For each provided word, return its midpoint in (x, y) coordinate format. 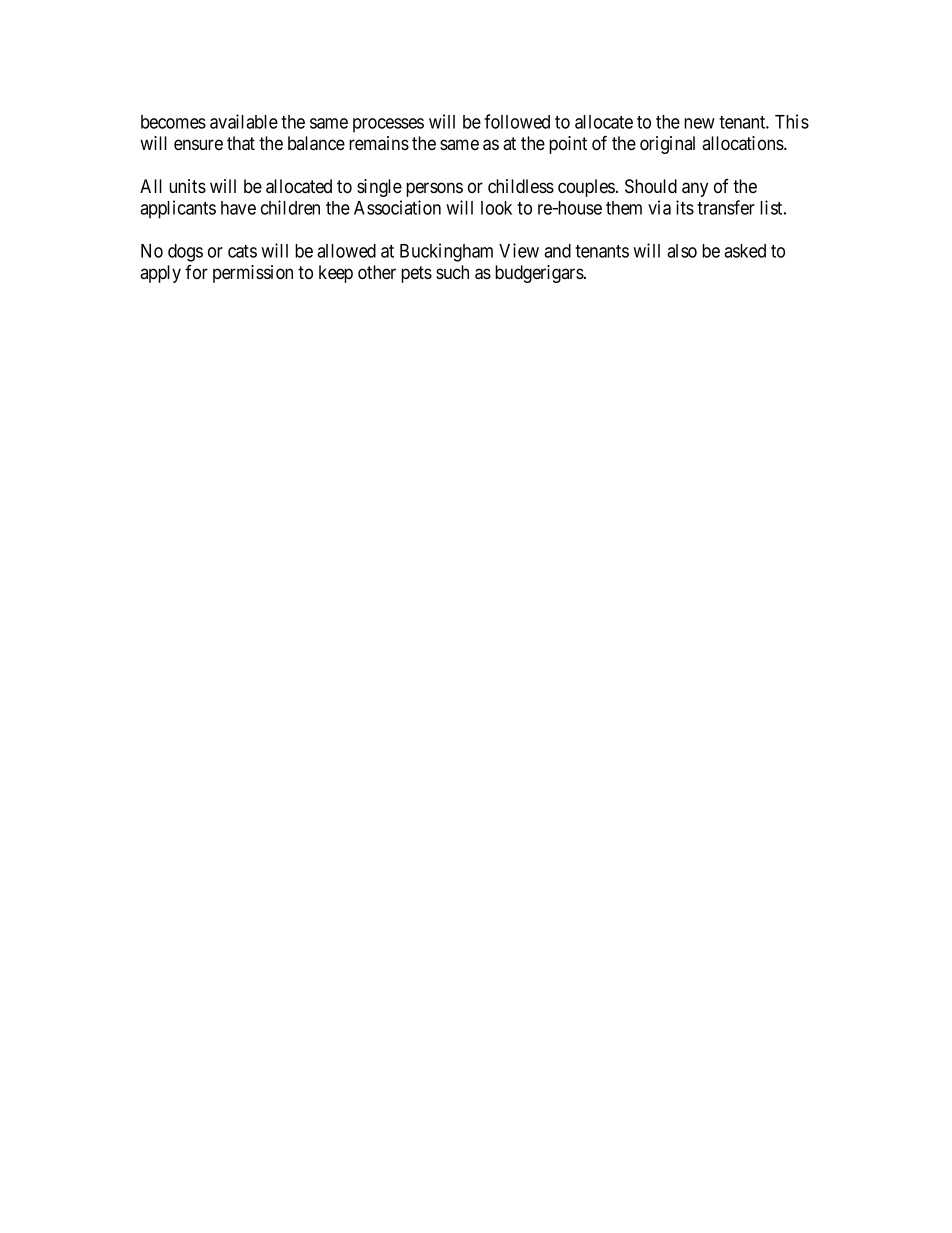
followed (517, 121)
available (244, 121)
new (699, 123)
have (238, 208)
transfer (726, 207)
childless (521, 186)
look (496, 208)
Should (651, 186)
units (187, 186)
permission (253, 274)
